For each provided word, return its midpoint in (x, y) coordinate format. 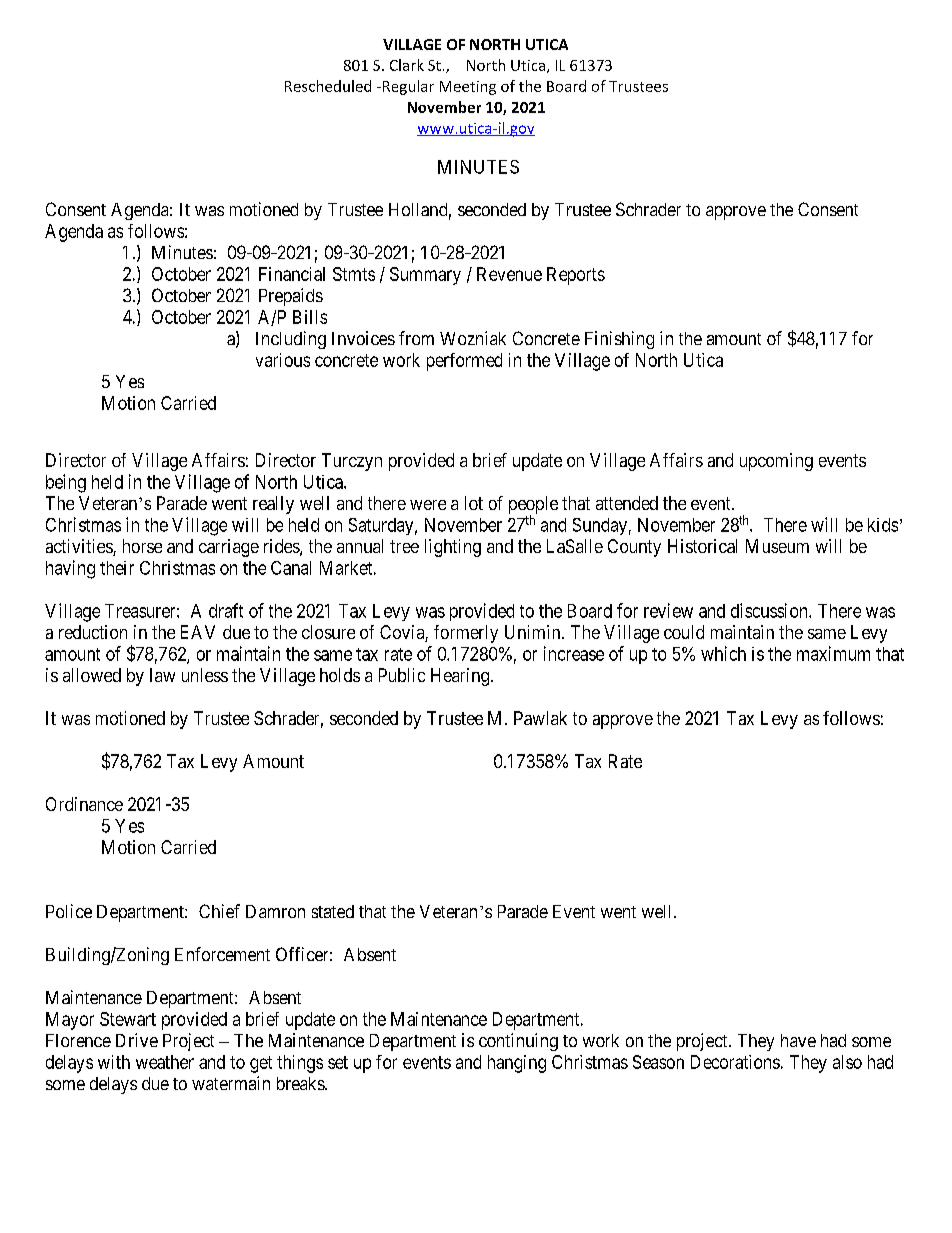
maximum (833, 653)
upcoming (776, 462)
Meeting (468, 88)
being (66, 483)
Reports (576, 276)
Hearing (461, 677)
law (162, 675)
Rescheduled (328, 86)
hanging (517, 1064)
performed (464, 362)
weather (165, 1062)
